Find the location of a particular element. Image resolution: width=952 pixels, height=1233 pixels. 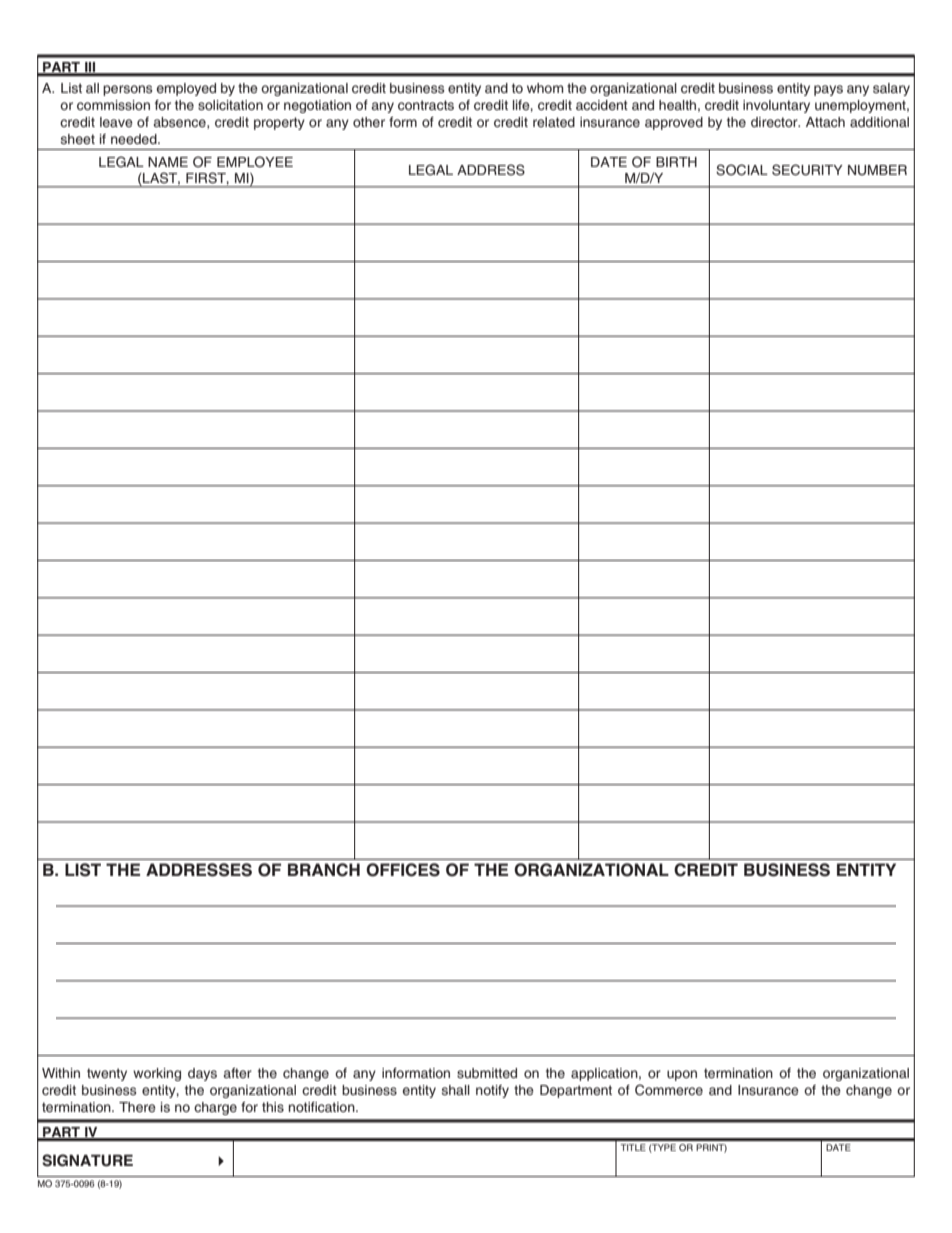

needed is located at coordinates (135, 139).
